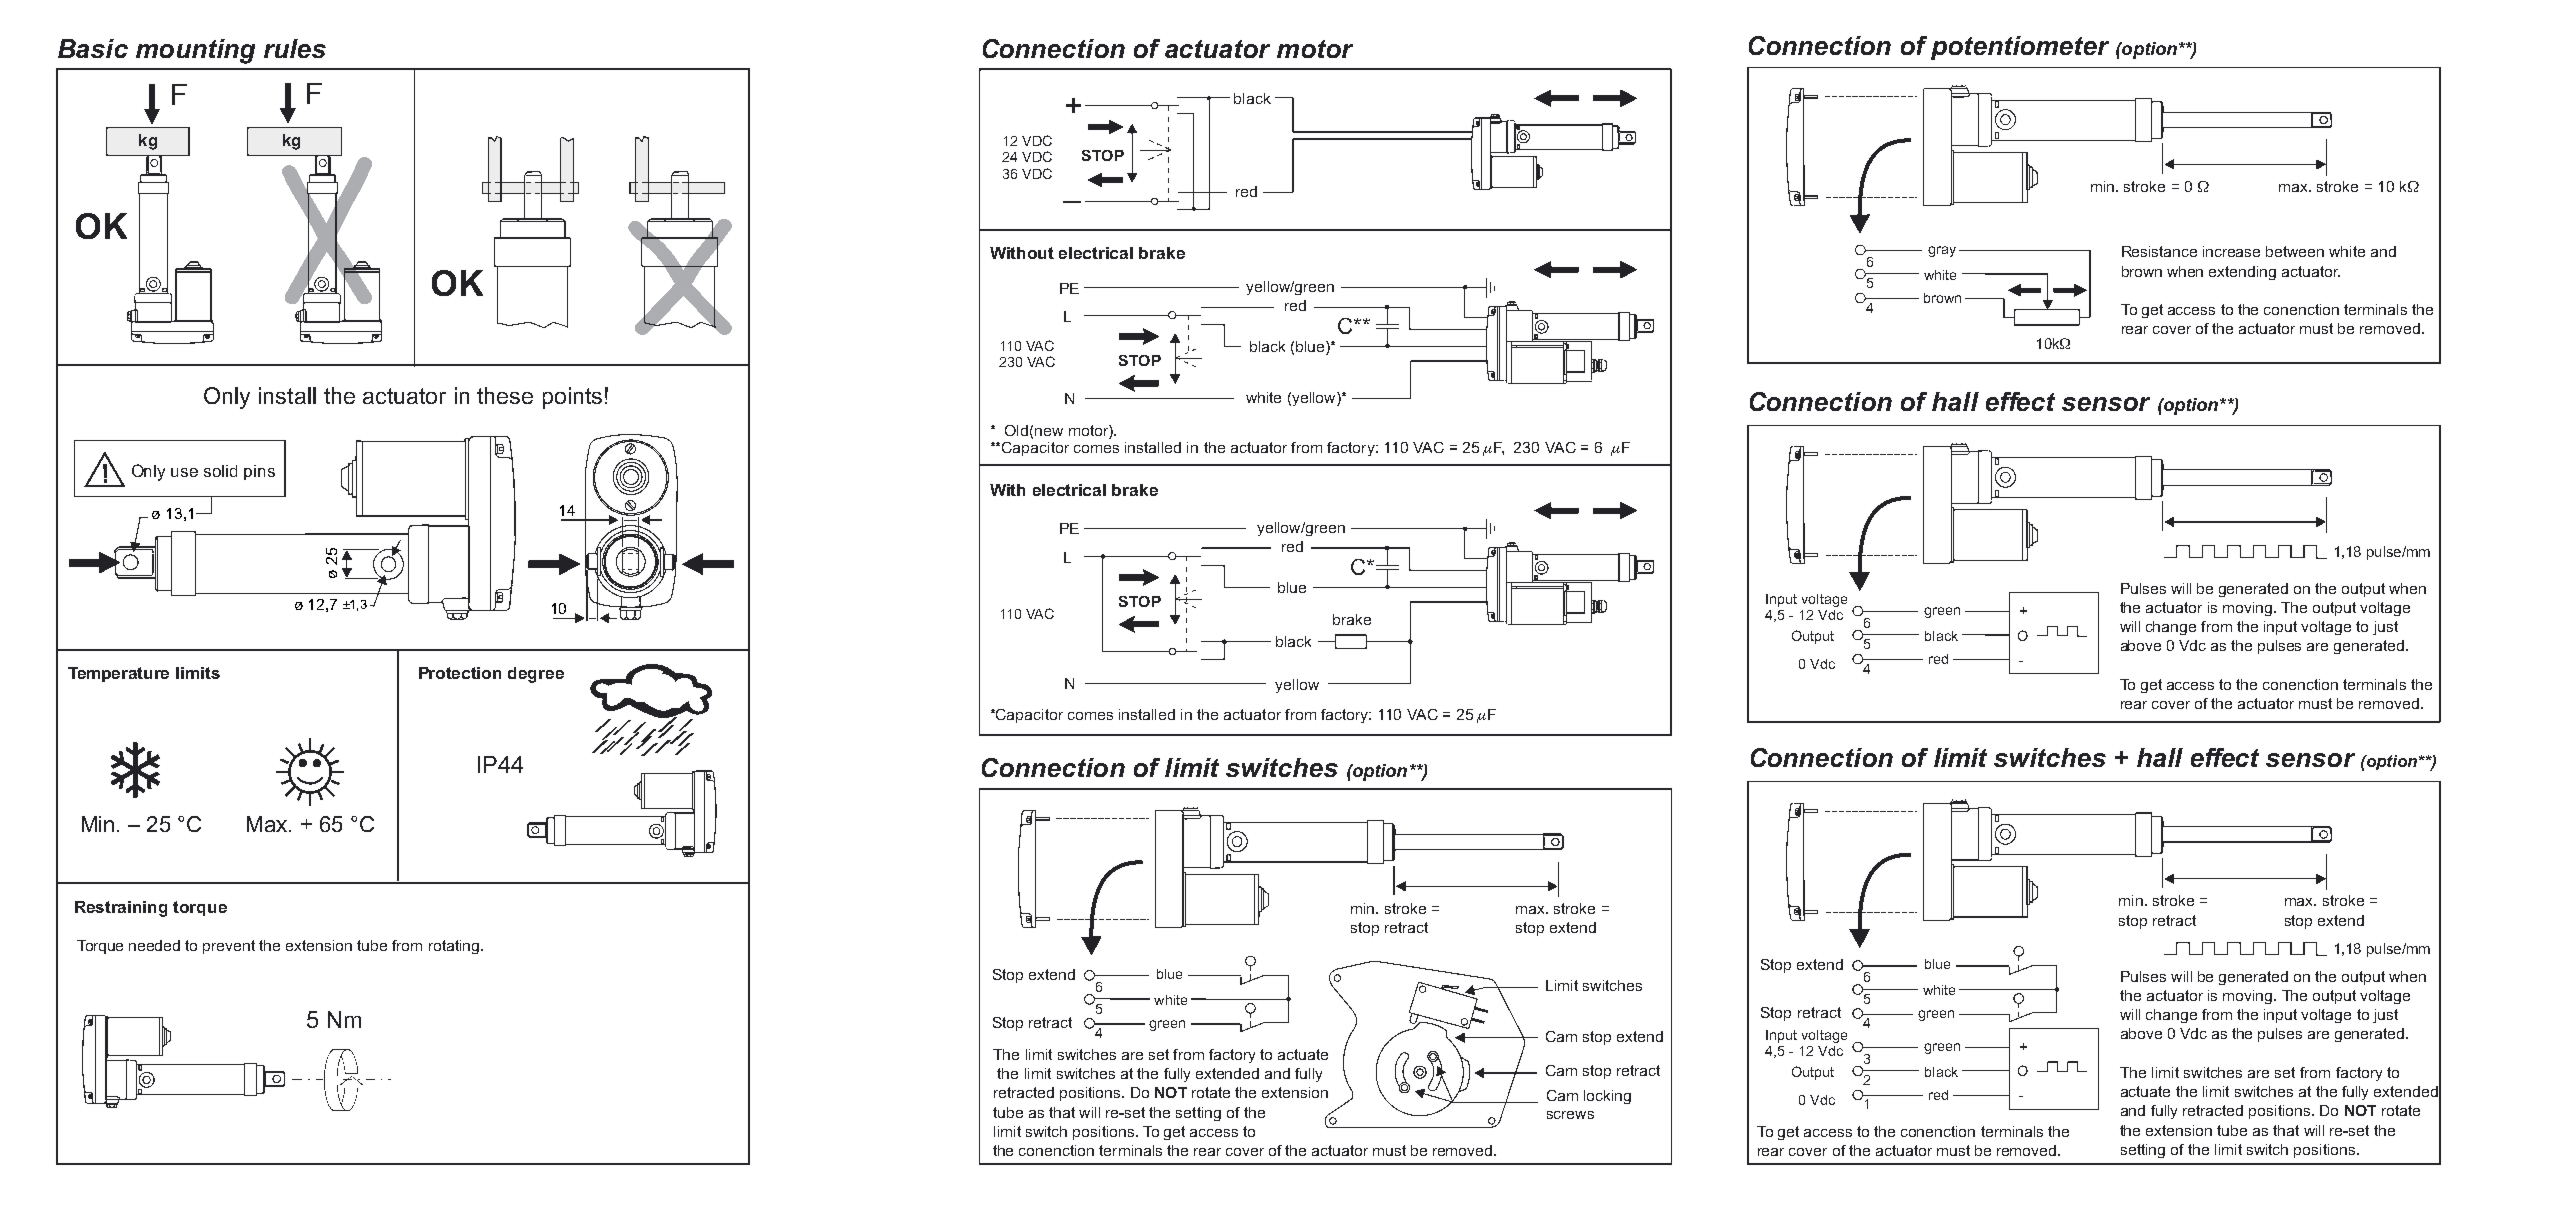  What do you see at coordinates (154, 945) in the screenshot?
I see `needed` at bounding box center [154, 945].
